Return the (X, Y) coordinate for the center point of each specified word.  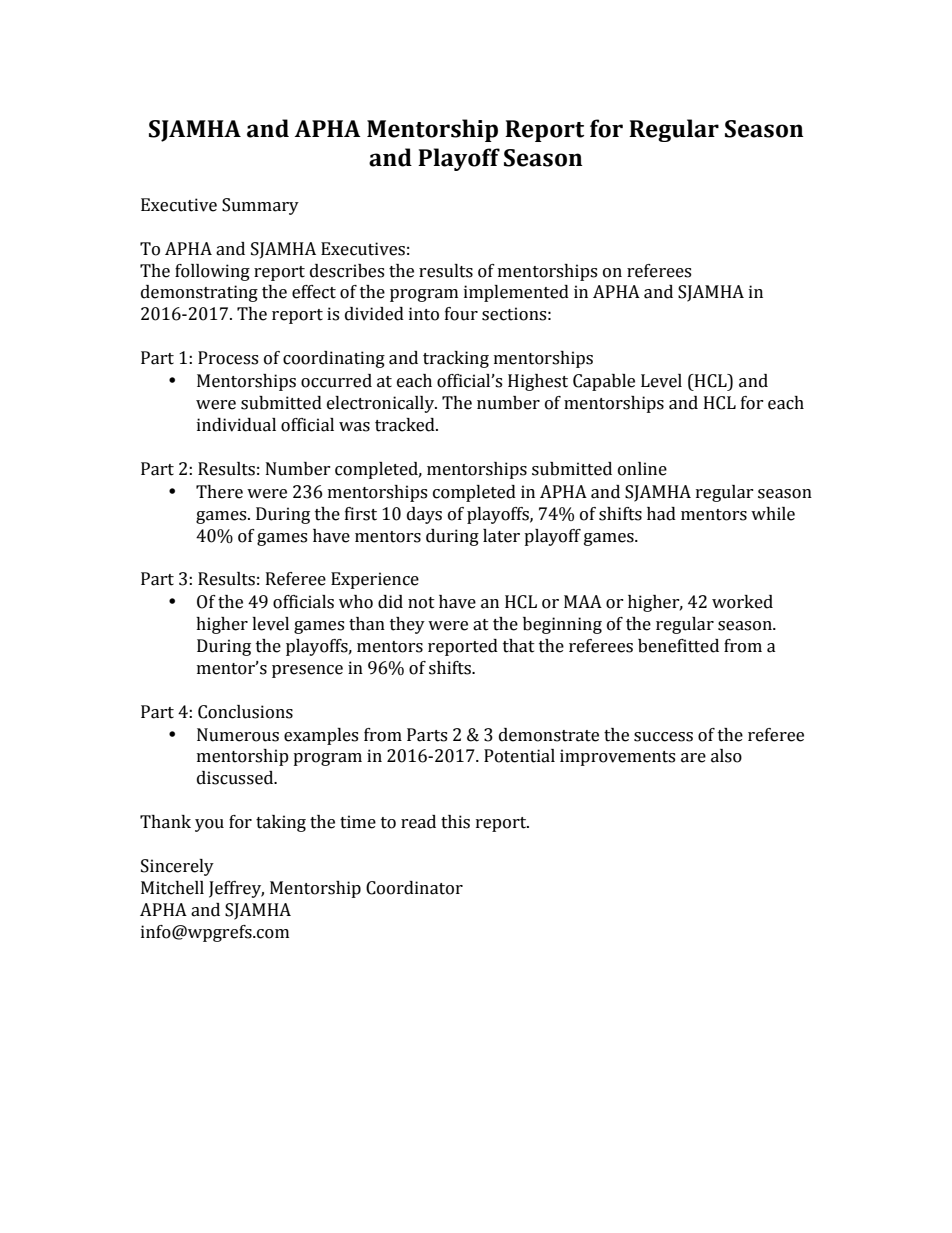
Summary (260, 206)
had (661, 514)
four (461, 314)
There (219, 492)
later (501, 536)
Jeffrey (236, 889)
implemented (516, 293)
